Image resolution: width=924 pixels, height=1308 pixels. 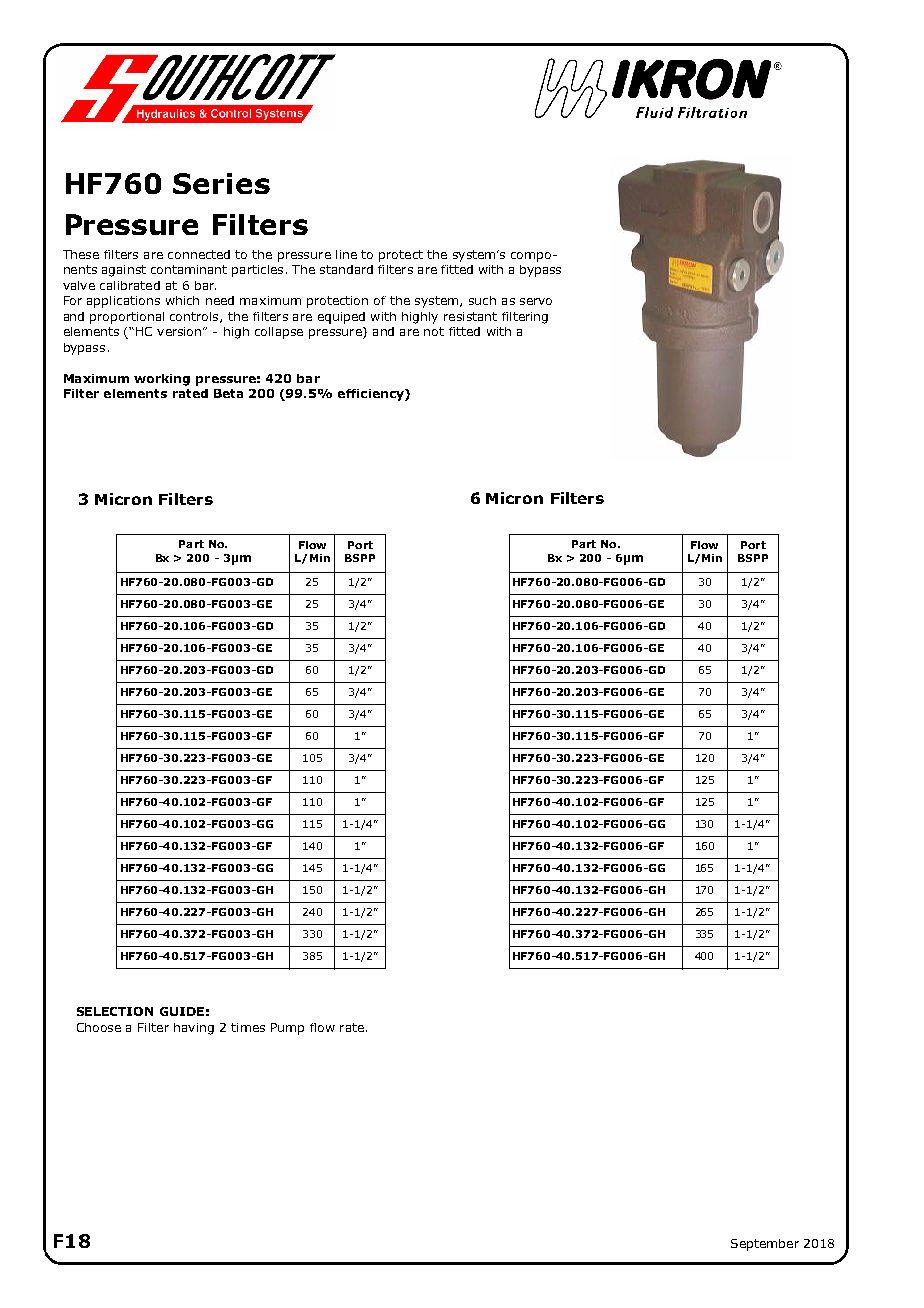 What do you see at coordinates (346, 254) in the screenshot?
I see `line` at bounding box center [346, 254].
